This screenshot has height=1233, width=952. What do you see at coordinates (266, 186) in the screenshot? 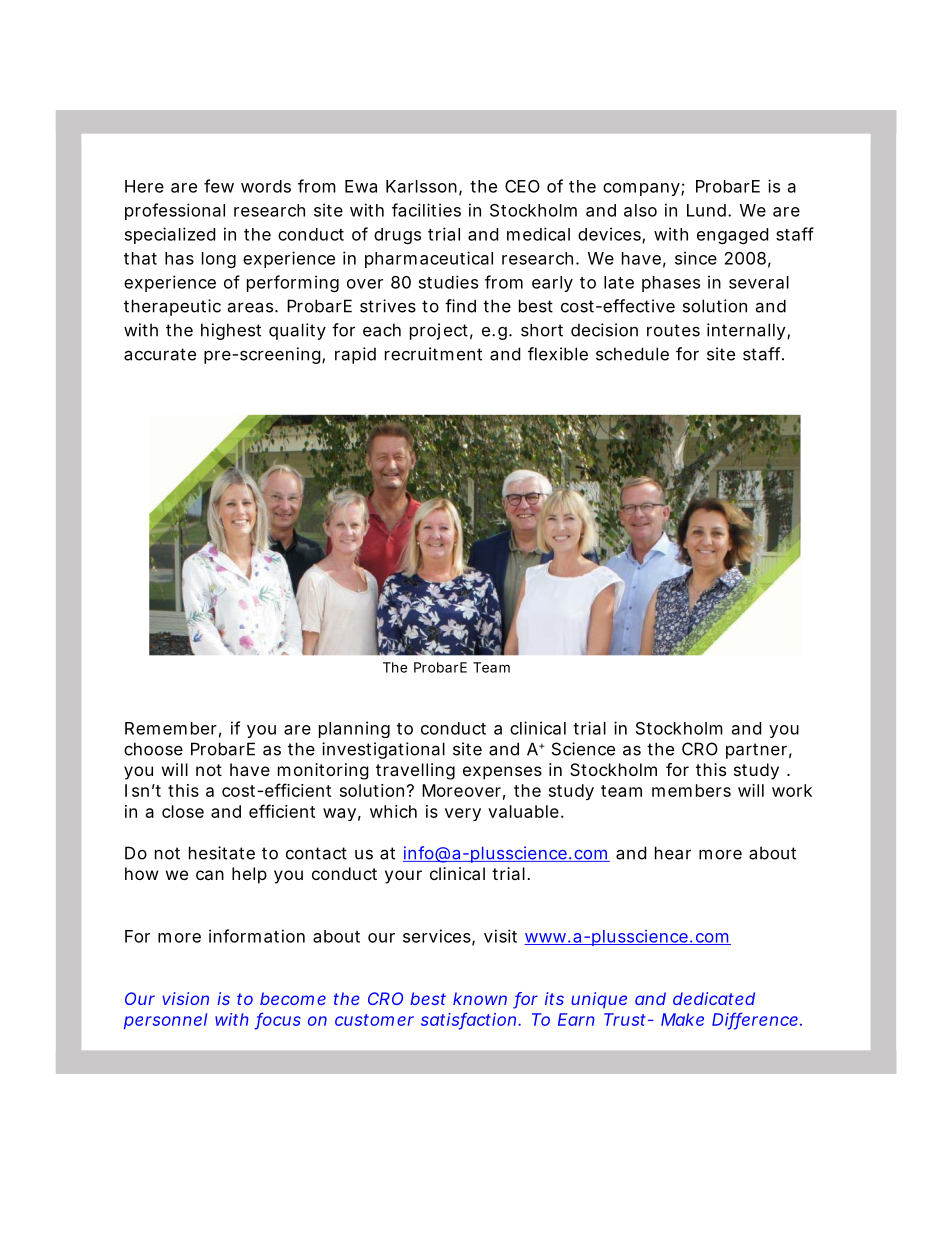
I see `words` at bounding box center [266, 186].
